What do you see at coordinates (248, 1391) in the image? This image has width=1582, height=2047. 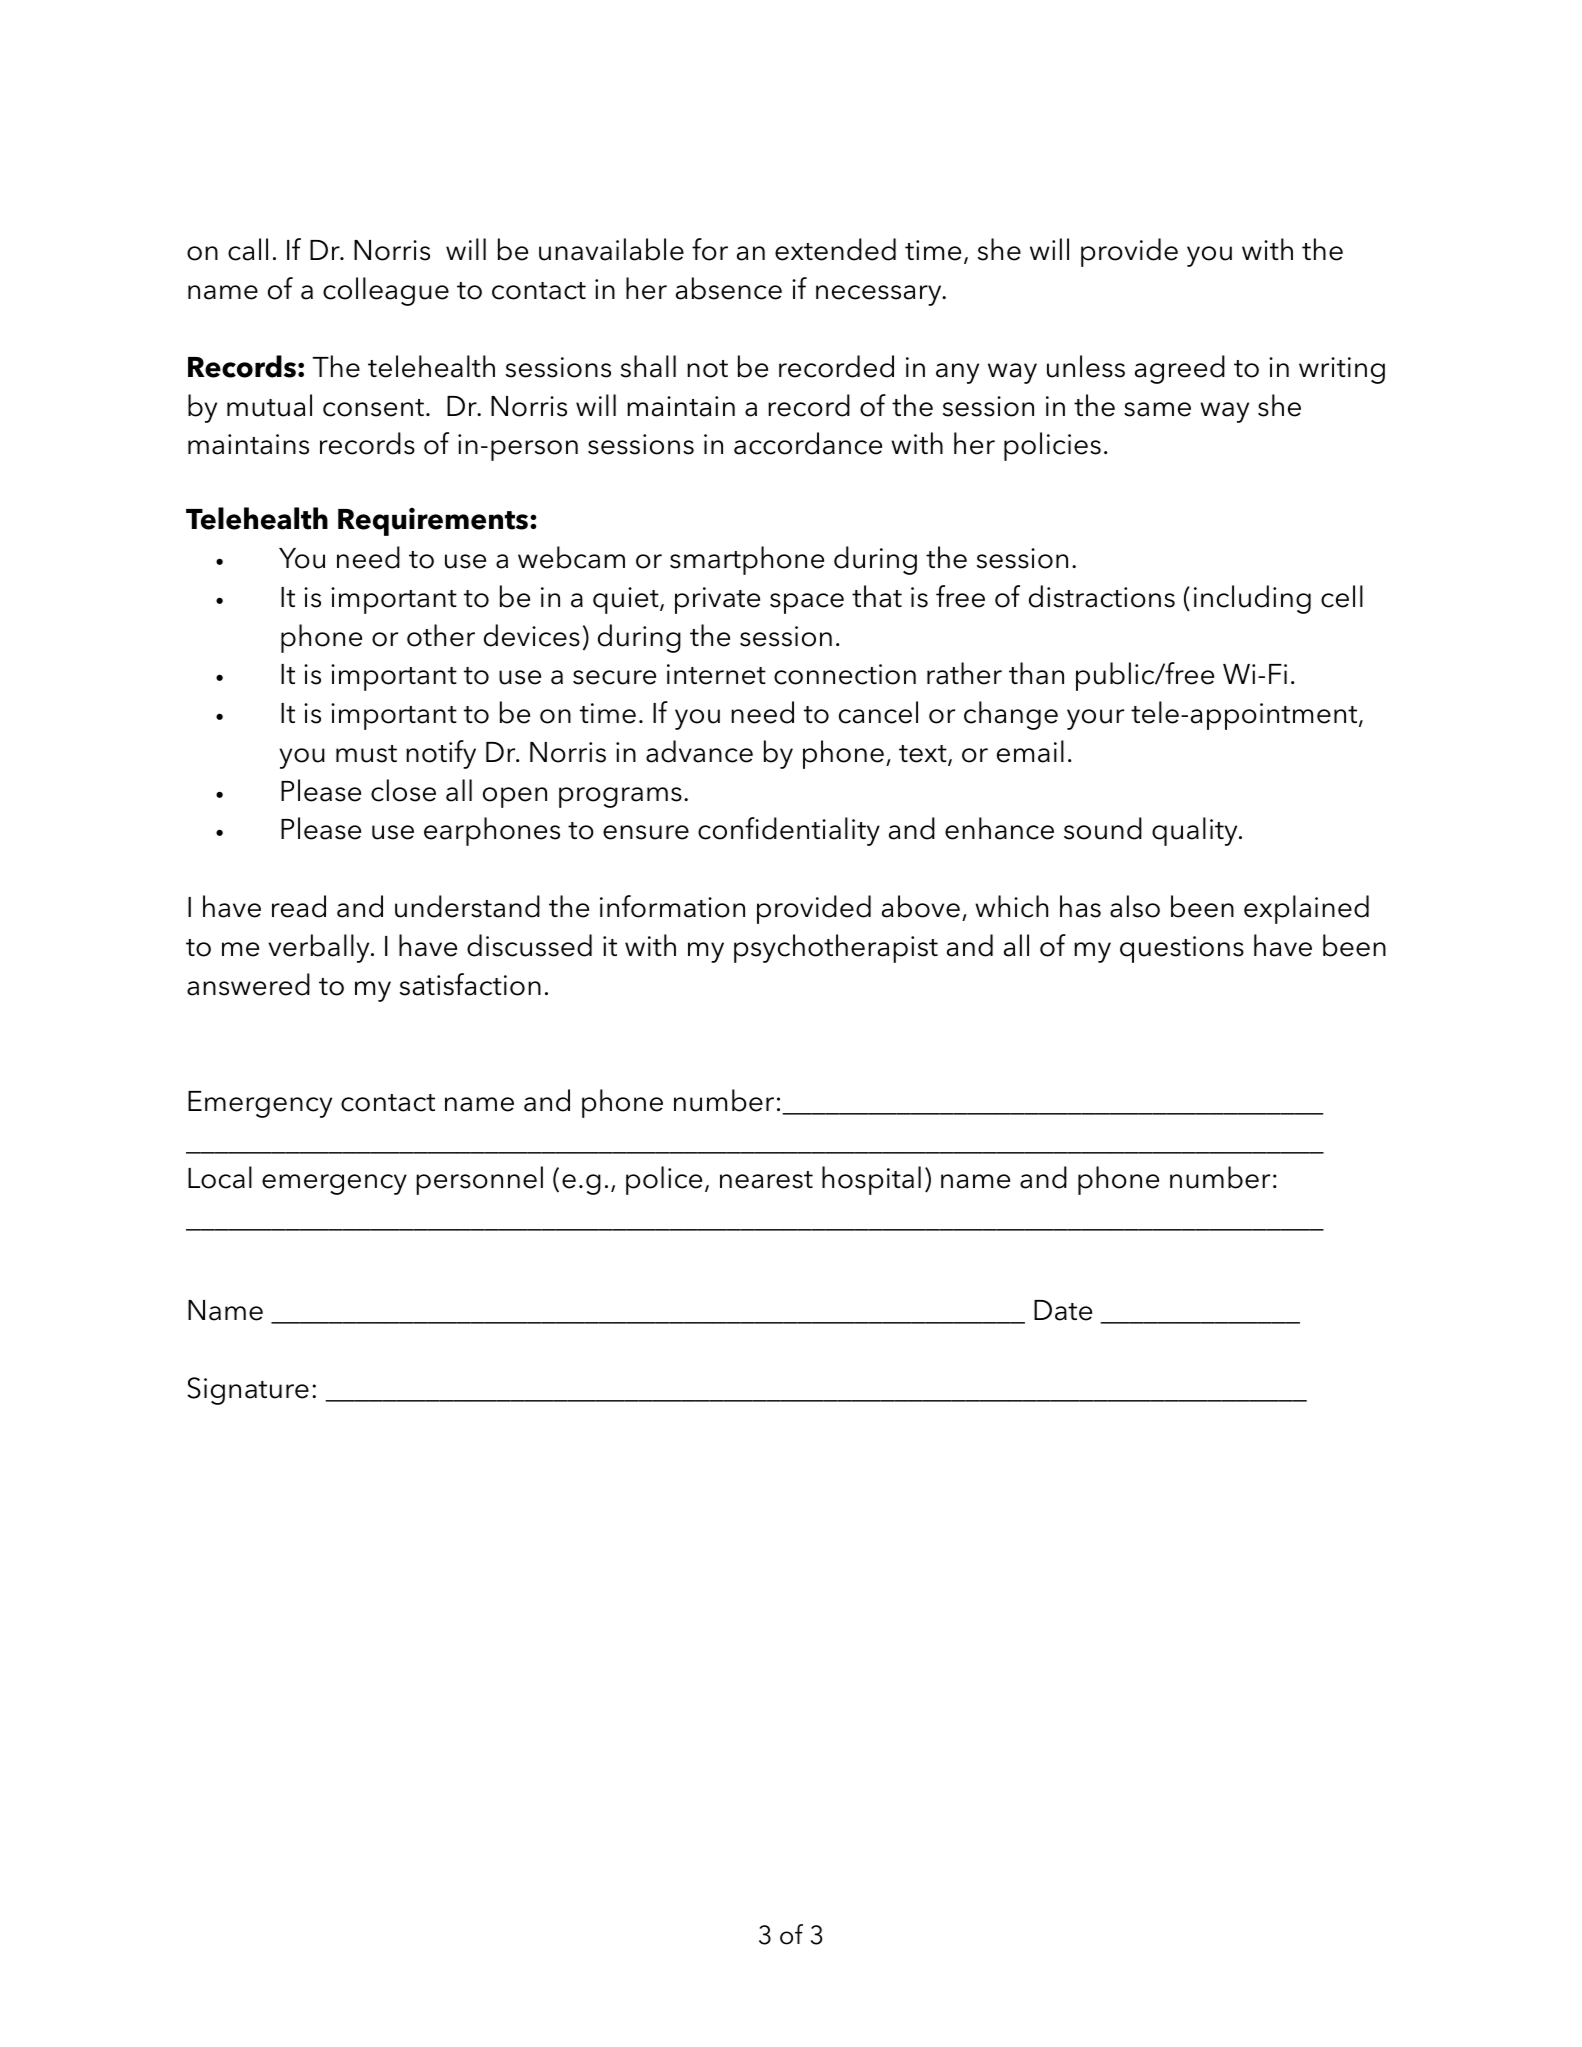 I see `Signature` at bounding box center [248, 1391].
